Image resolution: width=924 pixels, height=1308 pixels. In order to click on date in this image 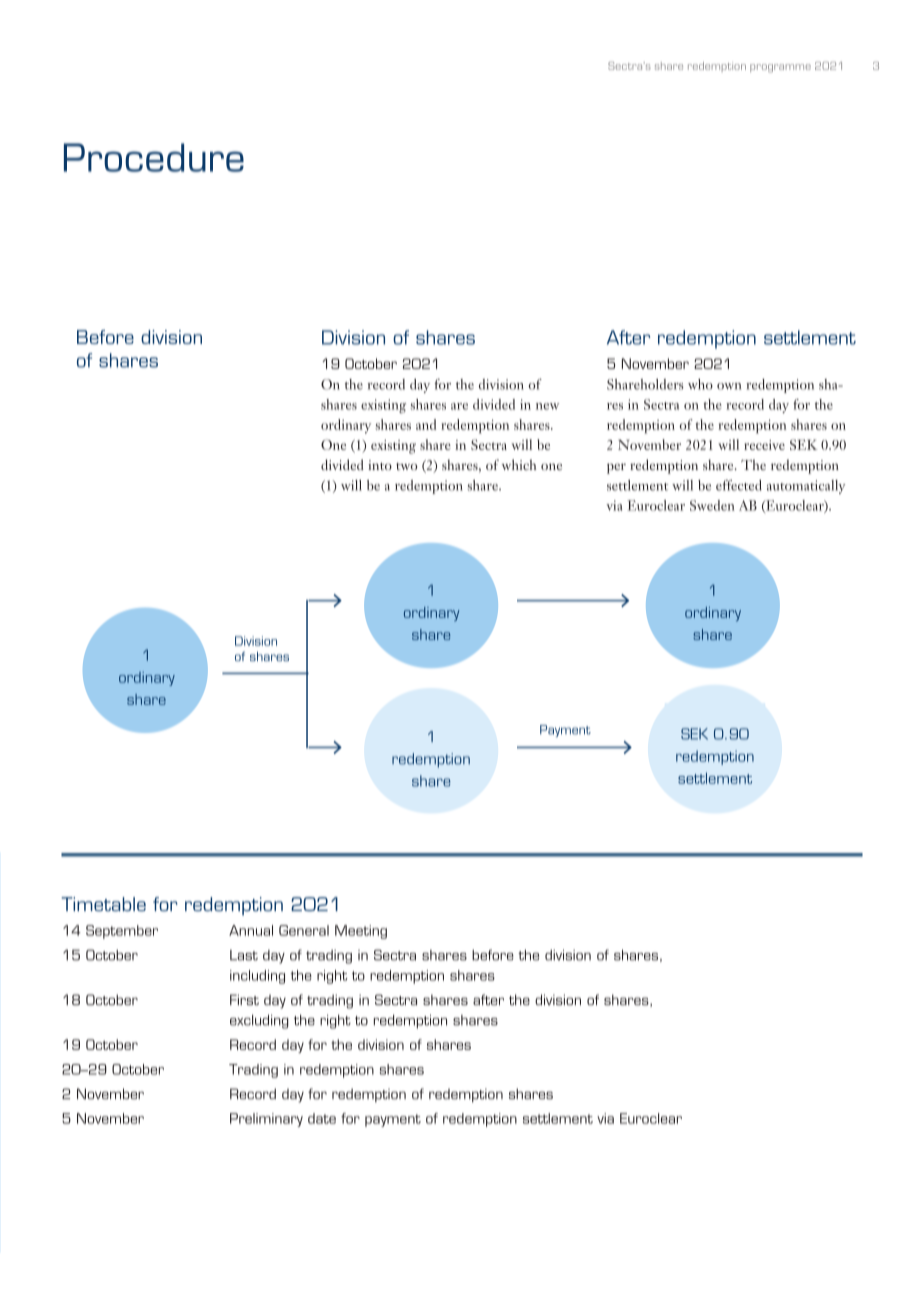, I will do `click(322, 1118)`.
